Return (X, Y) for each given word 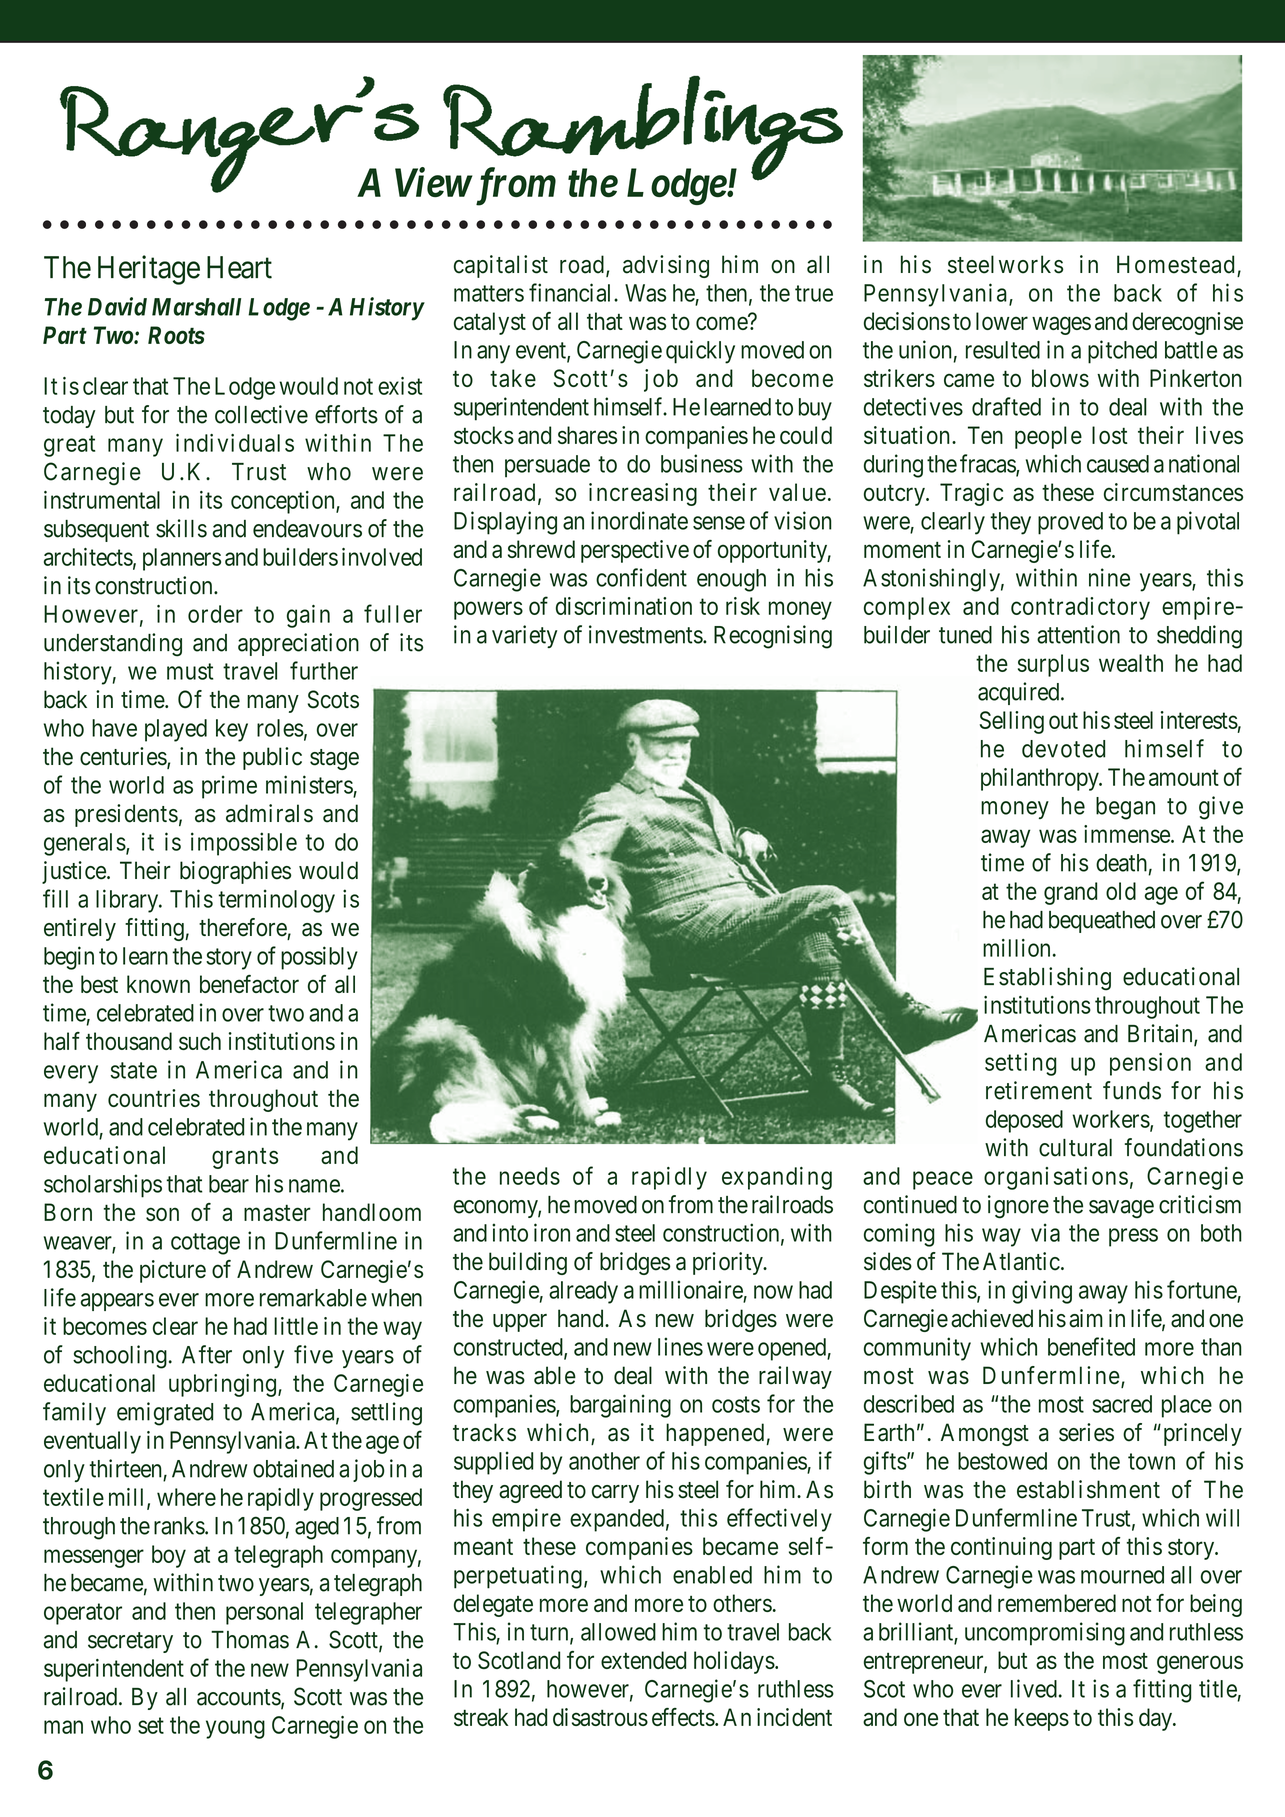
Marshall (196, 307)
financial (572, 292)
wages (1061, 326)
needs (530, 1176)
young (235, 1729)
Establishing (1047, 979)
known (158, 984)
